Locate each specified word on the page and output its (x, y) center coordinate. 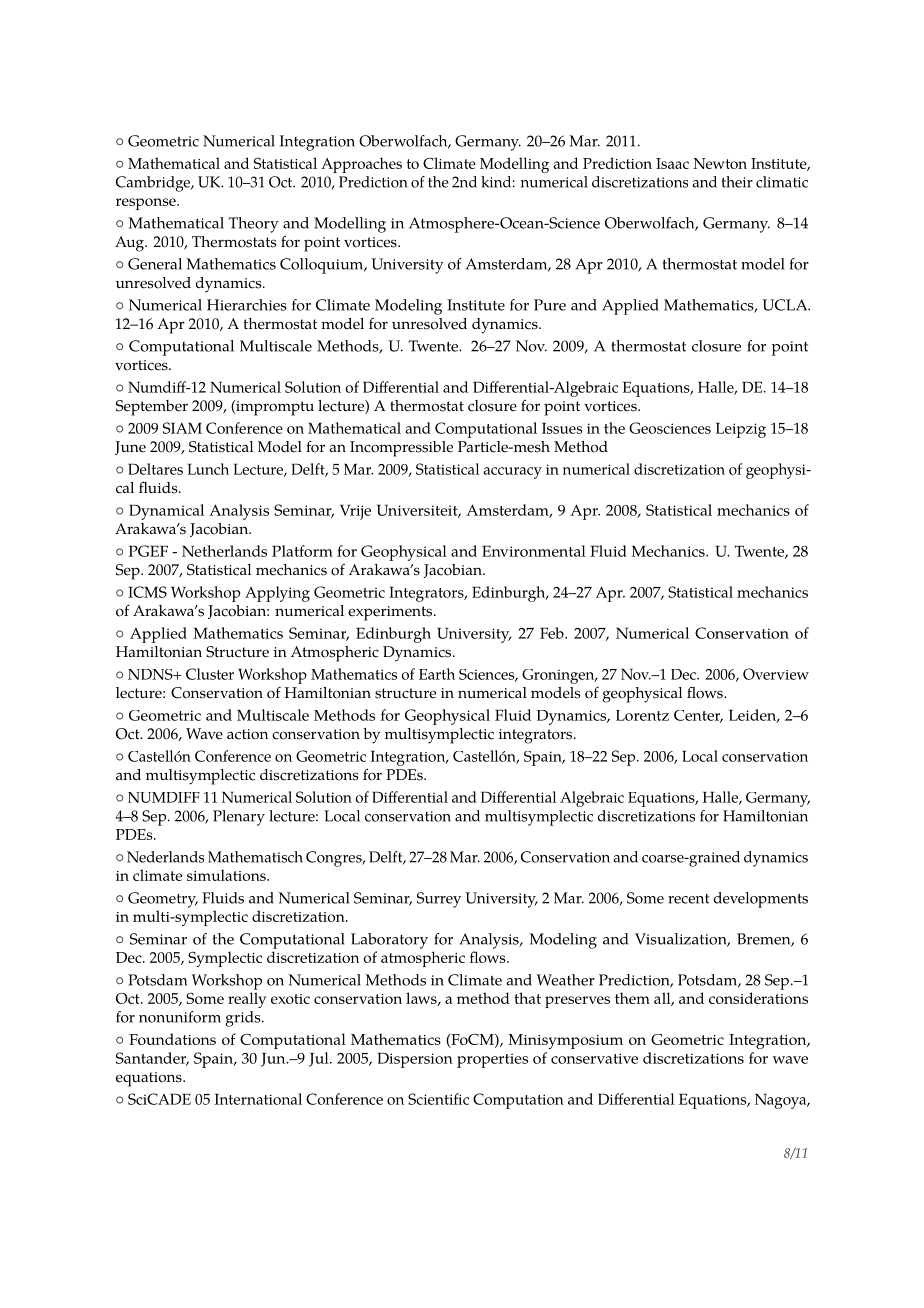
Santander (152, 1059)
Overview (776, 674)
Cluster (210, 674)
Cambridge (154, 184)
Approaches (361, 165)
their (737, 182)
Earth (437, 674)
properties (492, 1060)
